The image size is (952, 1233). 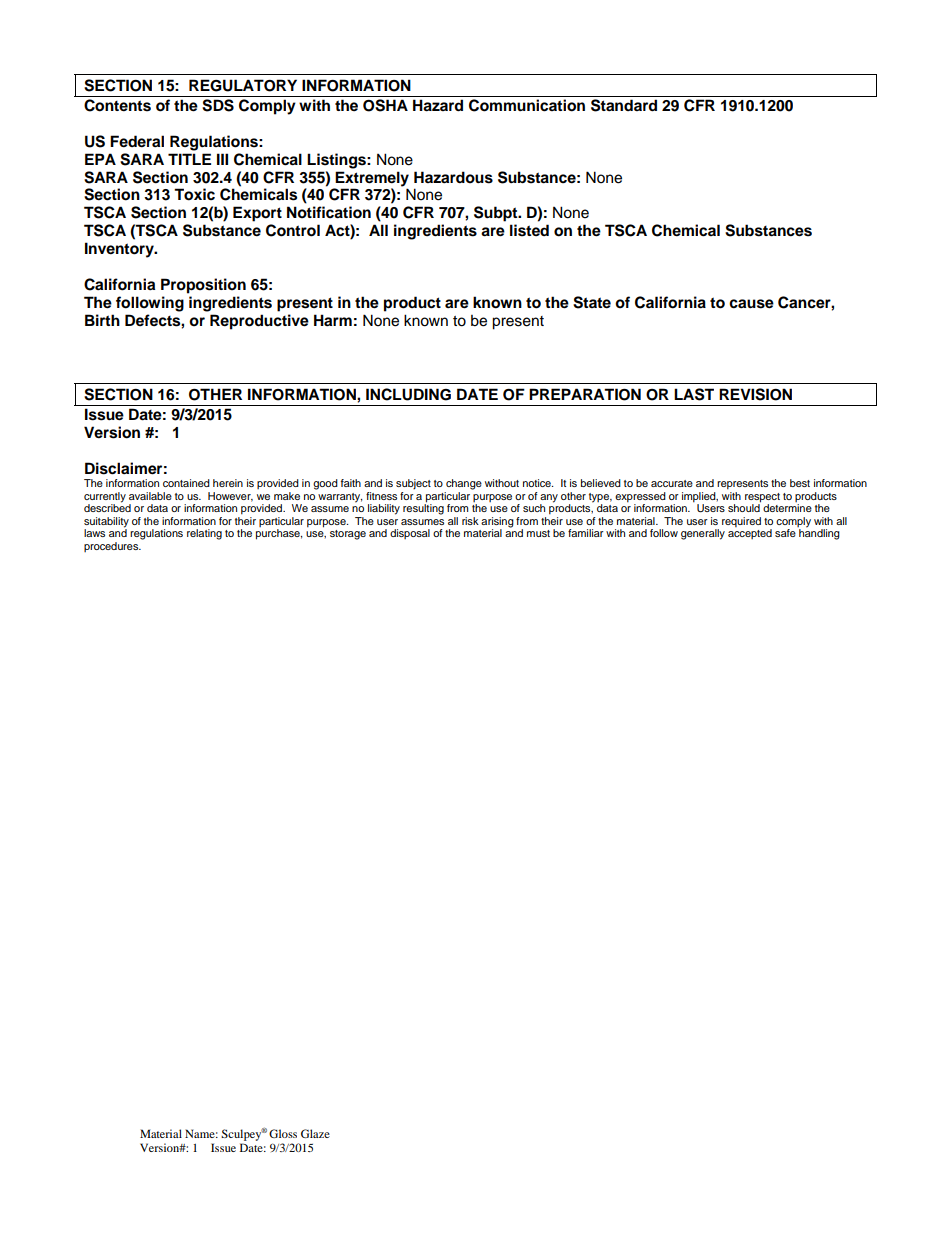 What do you see at coordinates (624, 105) in the document?
I see `Standard` at bounding box center [624, 105].
